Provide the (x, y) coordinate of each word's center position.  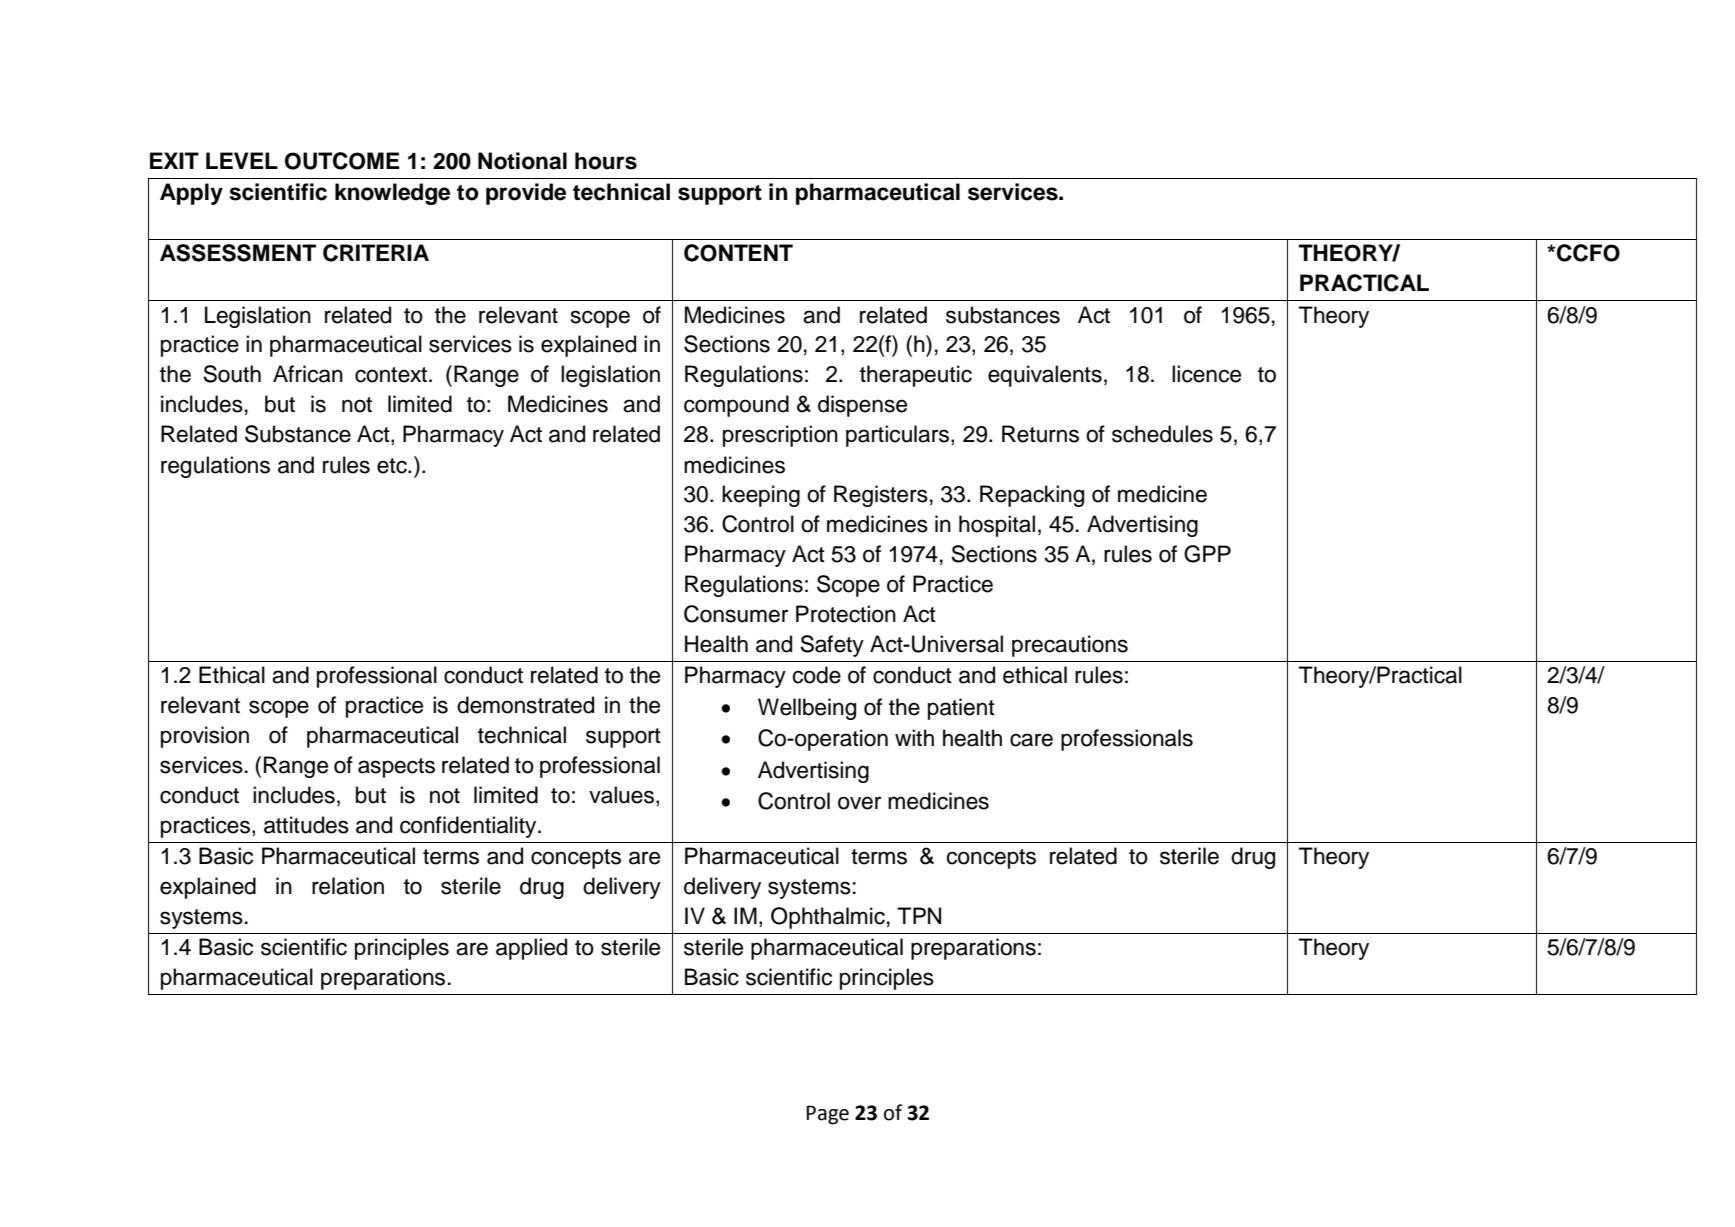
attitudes (306, 825)
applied (531, 949)
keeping (761, 496)
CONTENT (738, 253)
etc (393, 466)
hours (606, 161)
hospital (997, 526)
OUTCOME (342, 161)
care (1031, 740)
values (623, 796)
